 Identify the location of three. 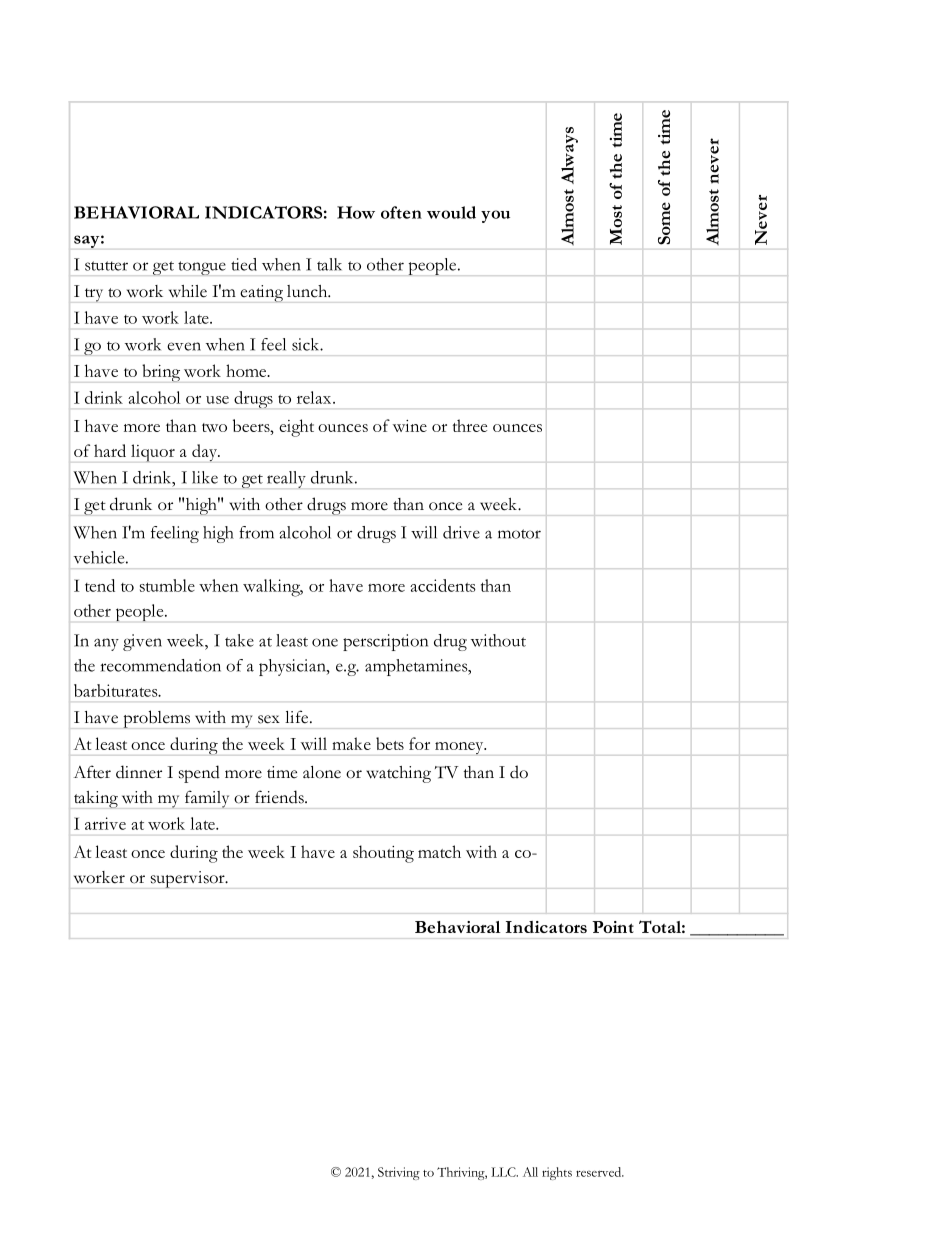
(470, 425).
